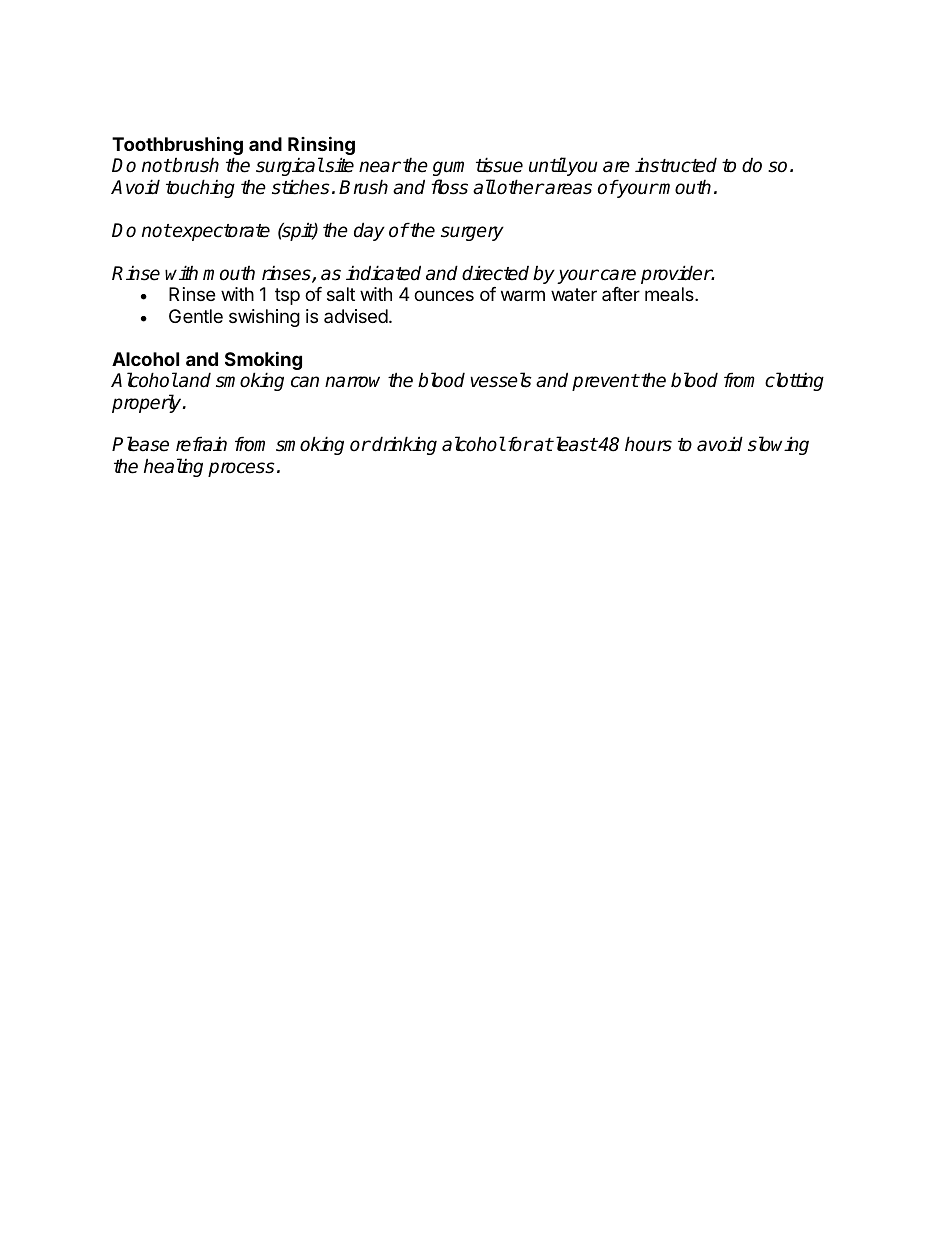  What do you see at coordinates (519, 444) in the page?
I see `for` at bounding box center [519, 444].
